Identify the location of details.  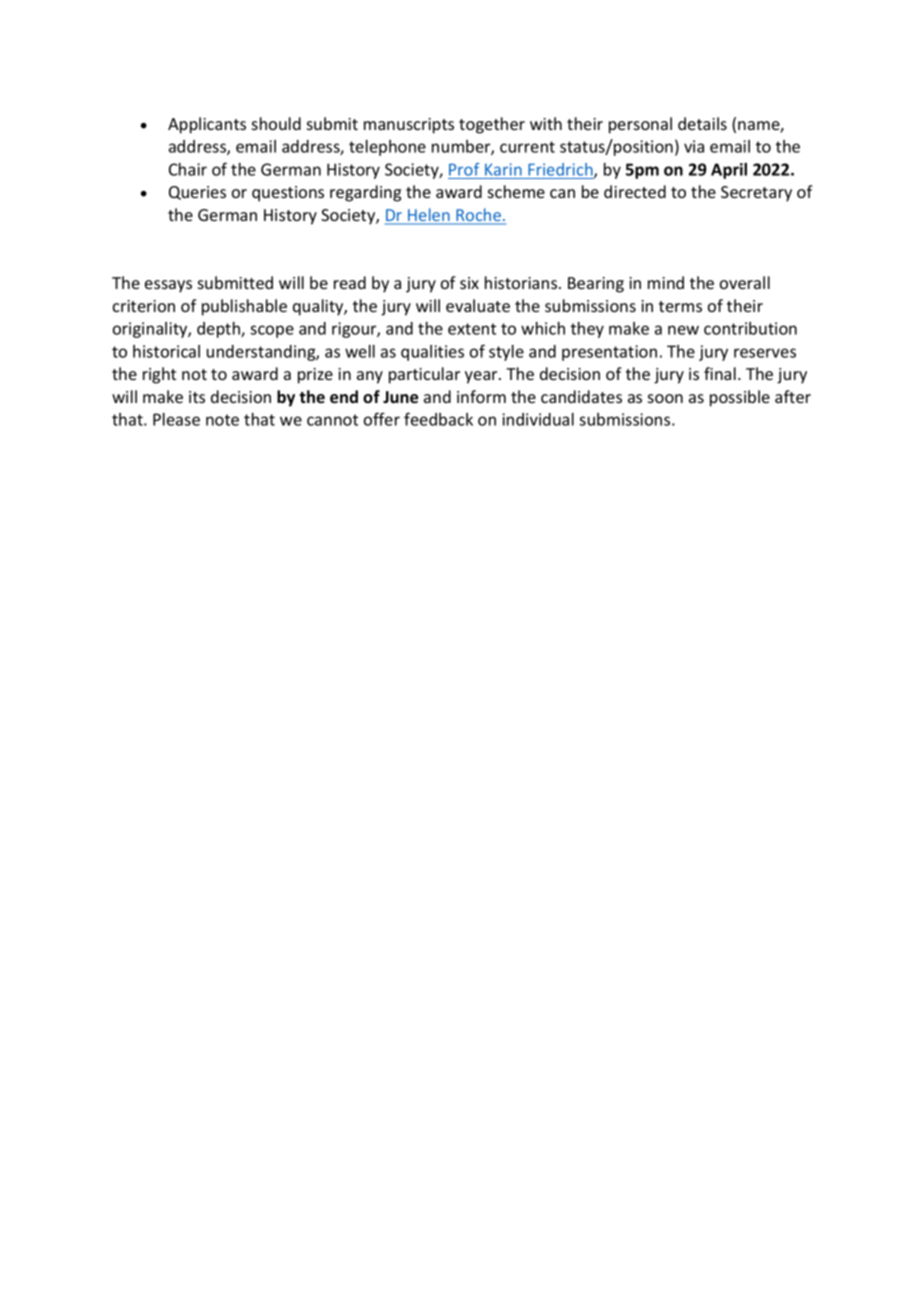
(702, 123).
